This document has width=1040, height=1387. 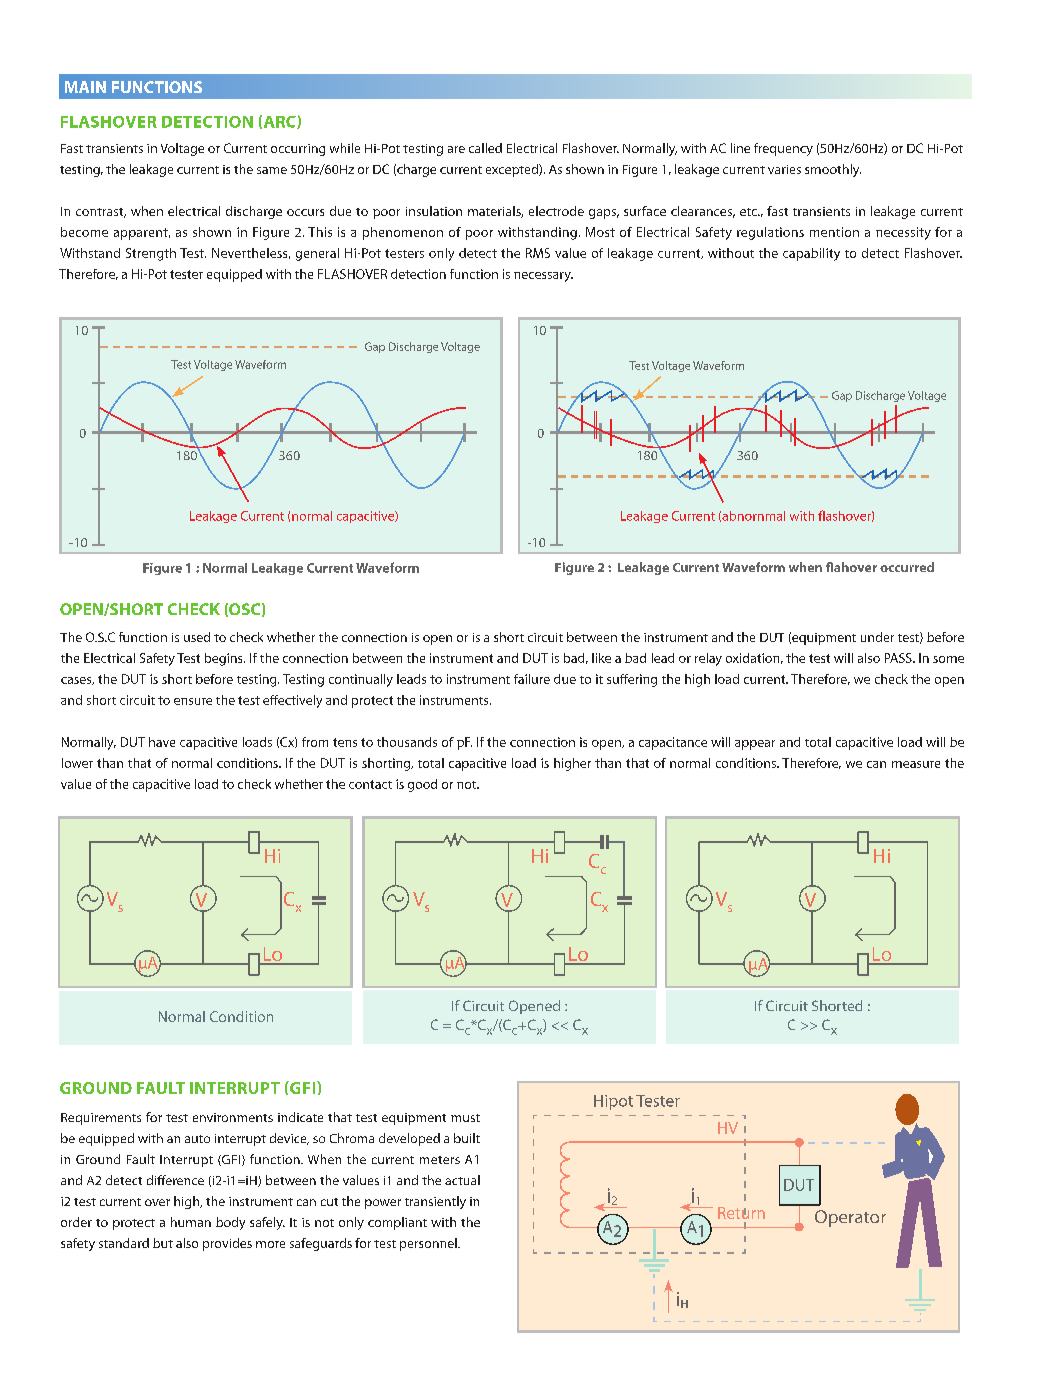 I want to click on have, so click(x=162, y=742).
